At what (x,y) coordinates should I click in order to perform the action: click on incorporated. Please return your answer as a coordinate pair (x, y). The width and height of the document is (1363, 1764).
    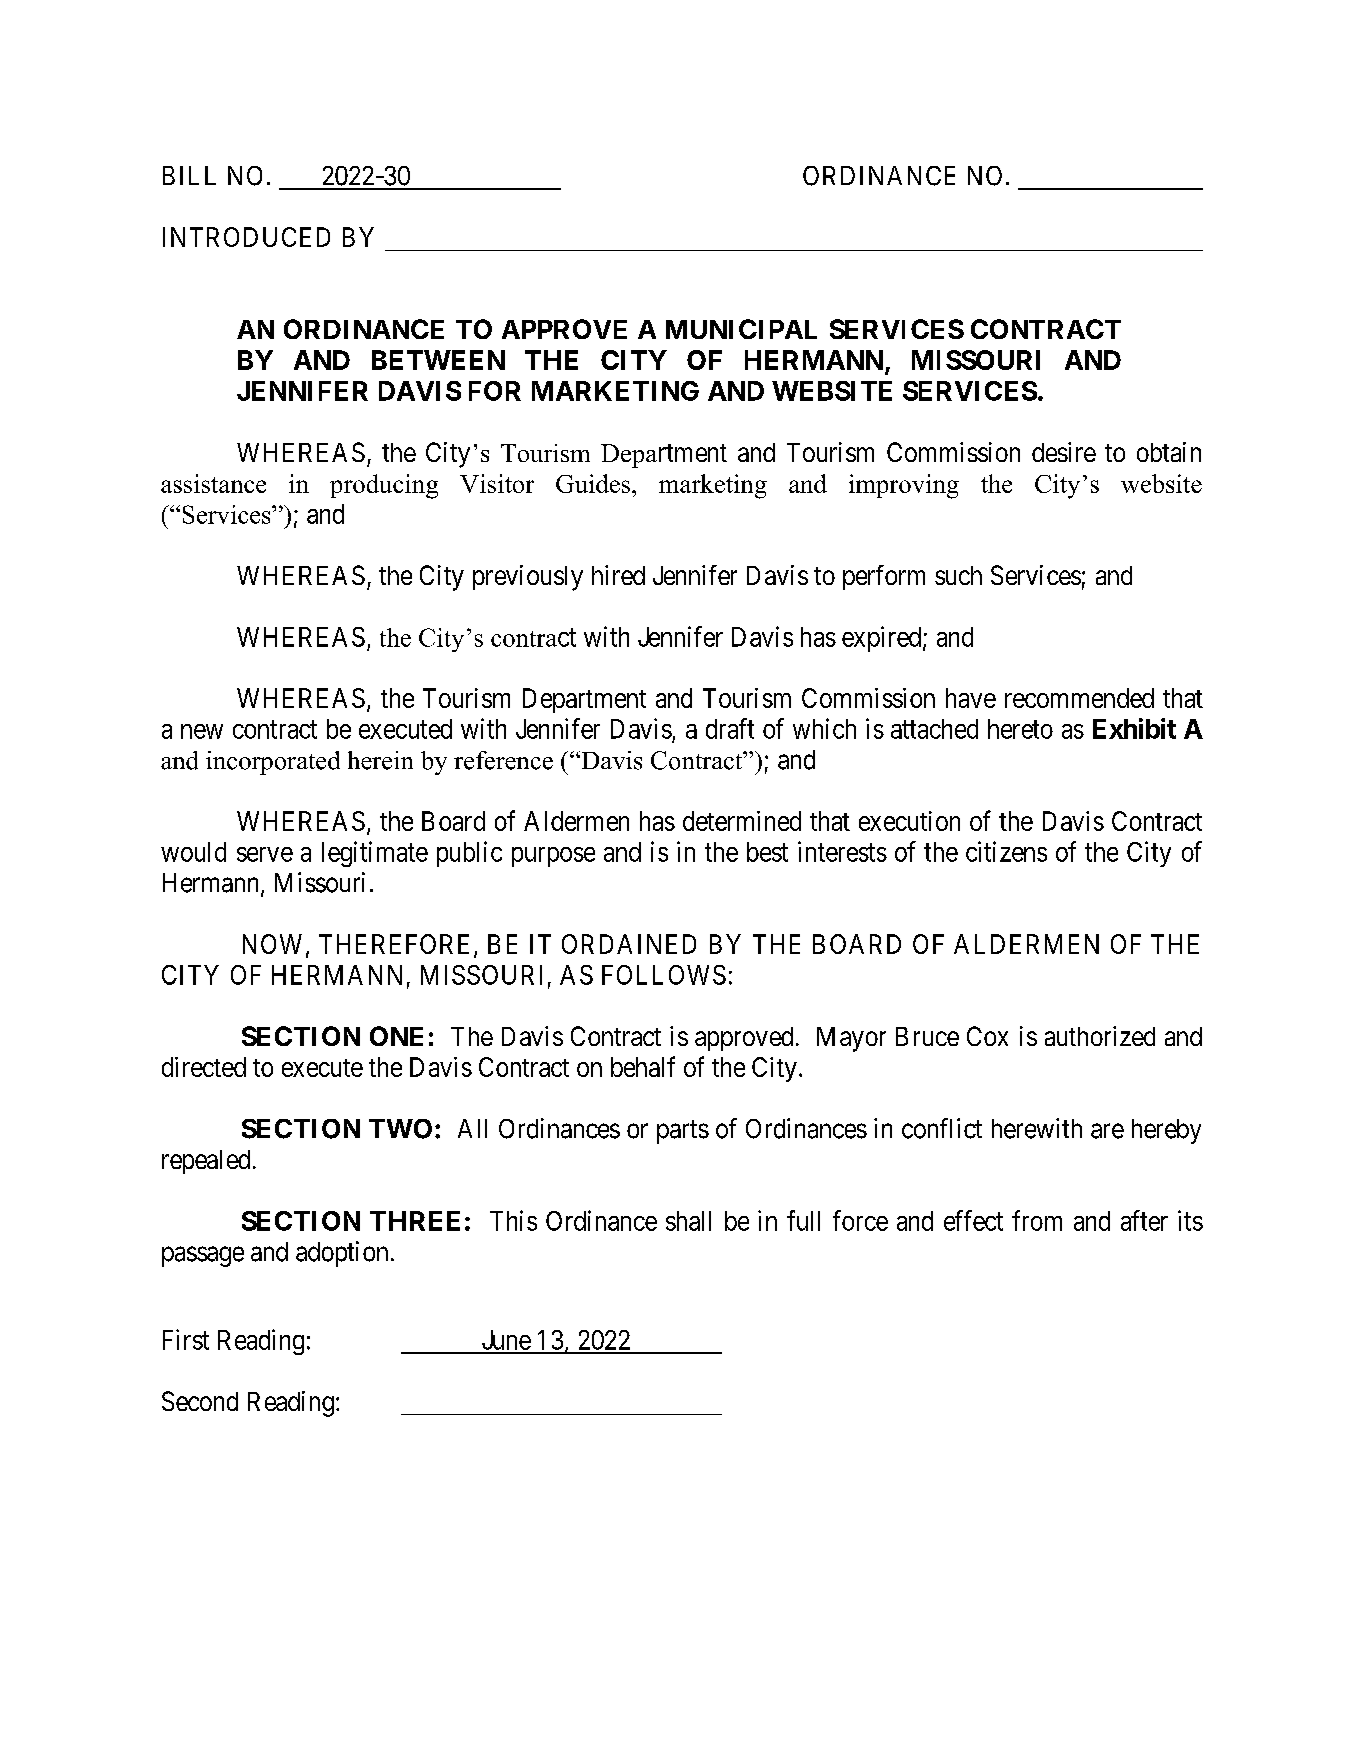
    Looking at the image, I should click on (273, 763).
